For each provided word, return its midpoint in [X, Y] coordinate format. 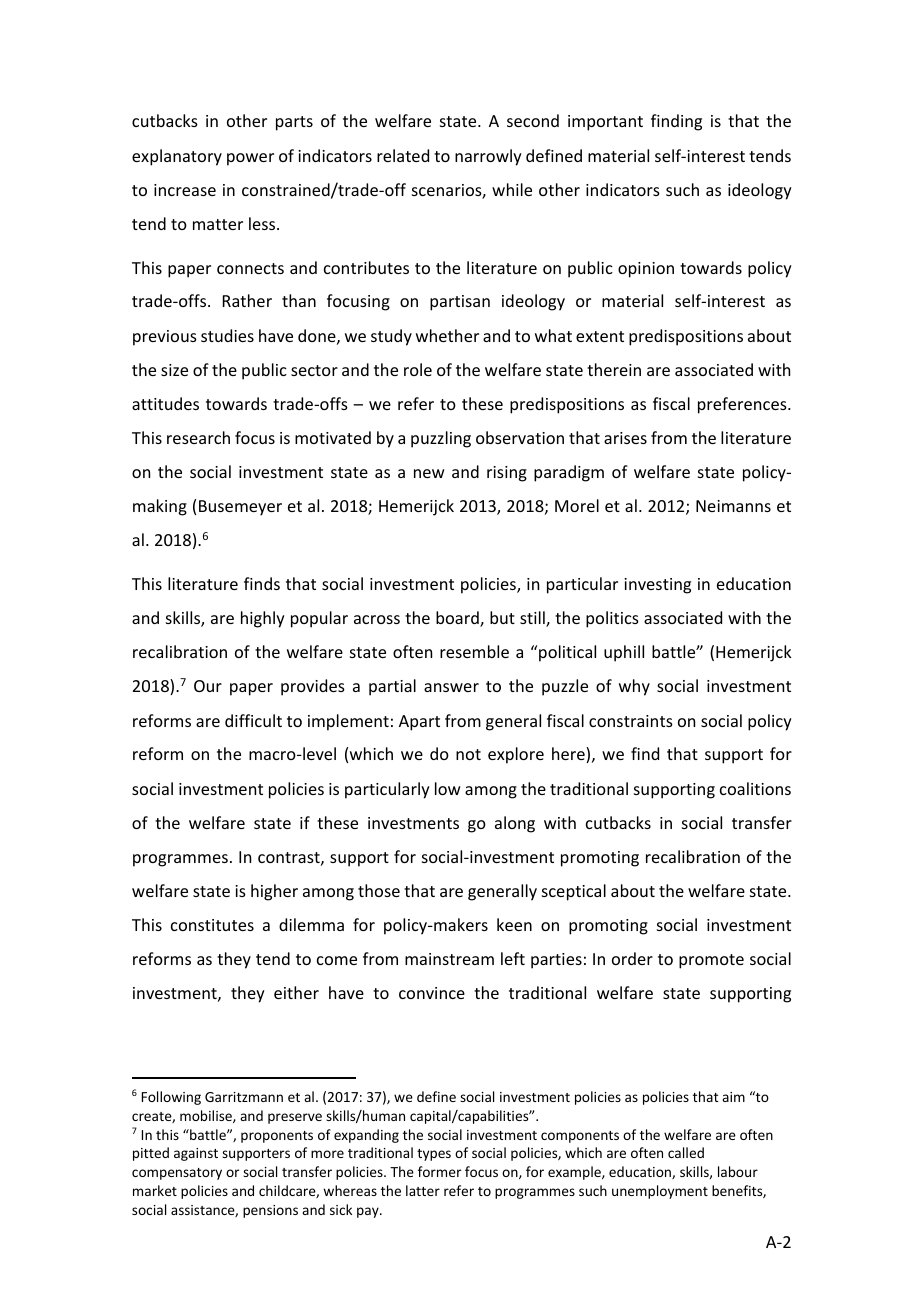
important [605, 123]
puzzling [441, 439]
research [198, 437]
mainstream [449, 959]
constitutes [212, 925]
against [196, 1154]
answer [451, 687]
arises [625, 438]
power [250, 159]
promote [711, 961]
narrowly [488, 157]
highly [263, 619]
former [439, 1171]
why [634, 687]
